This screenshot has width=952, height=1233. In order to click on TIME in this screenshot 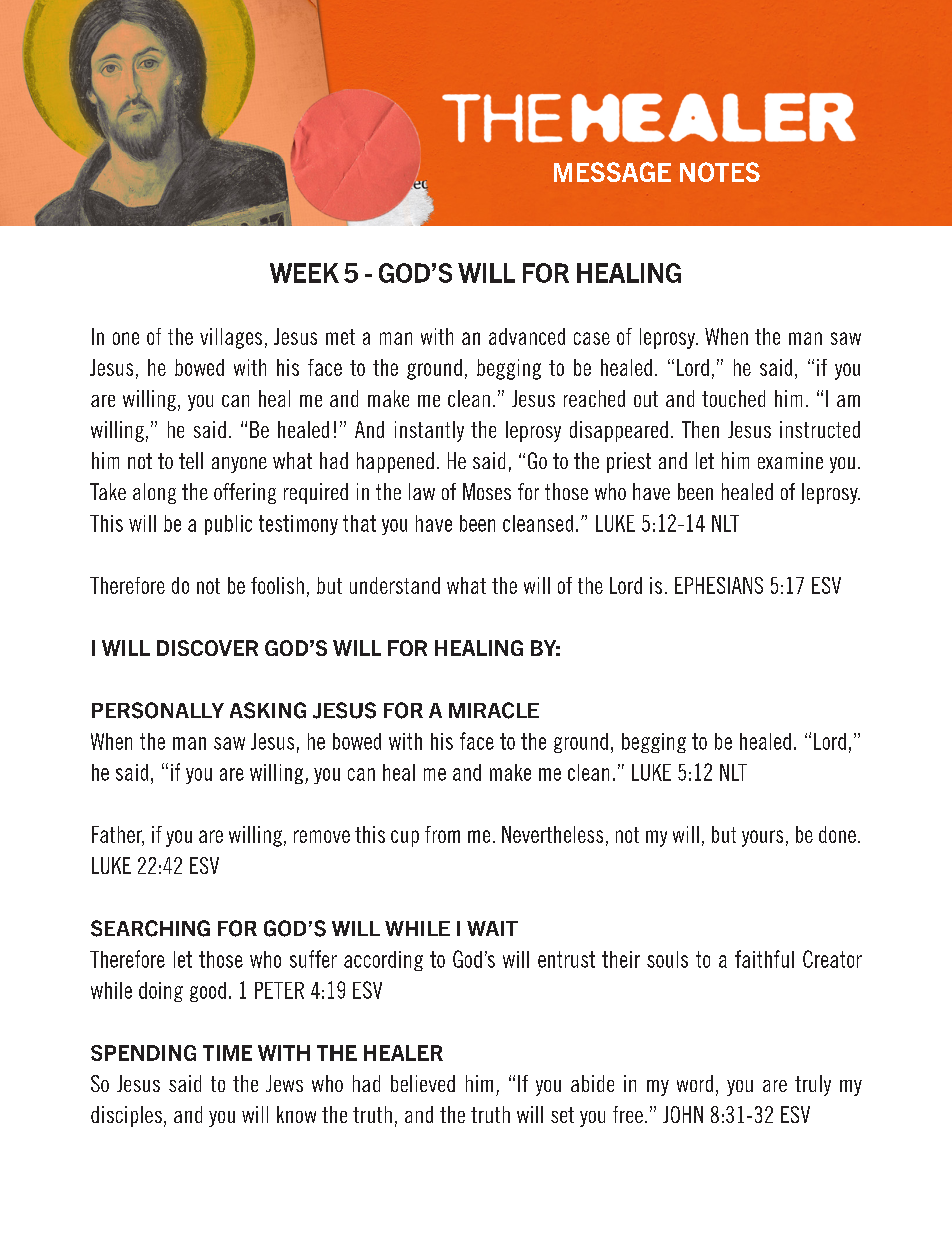, I will do `click(227, 1053)`.
